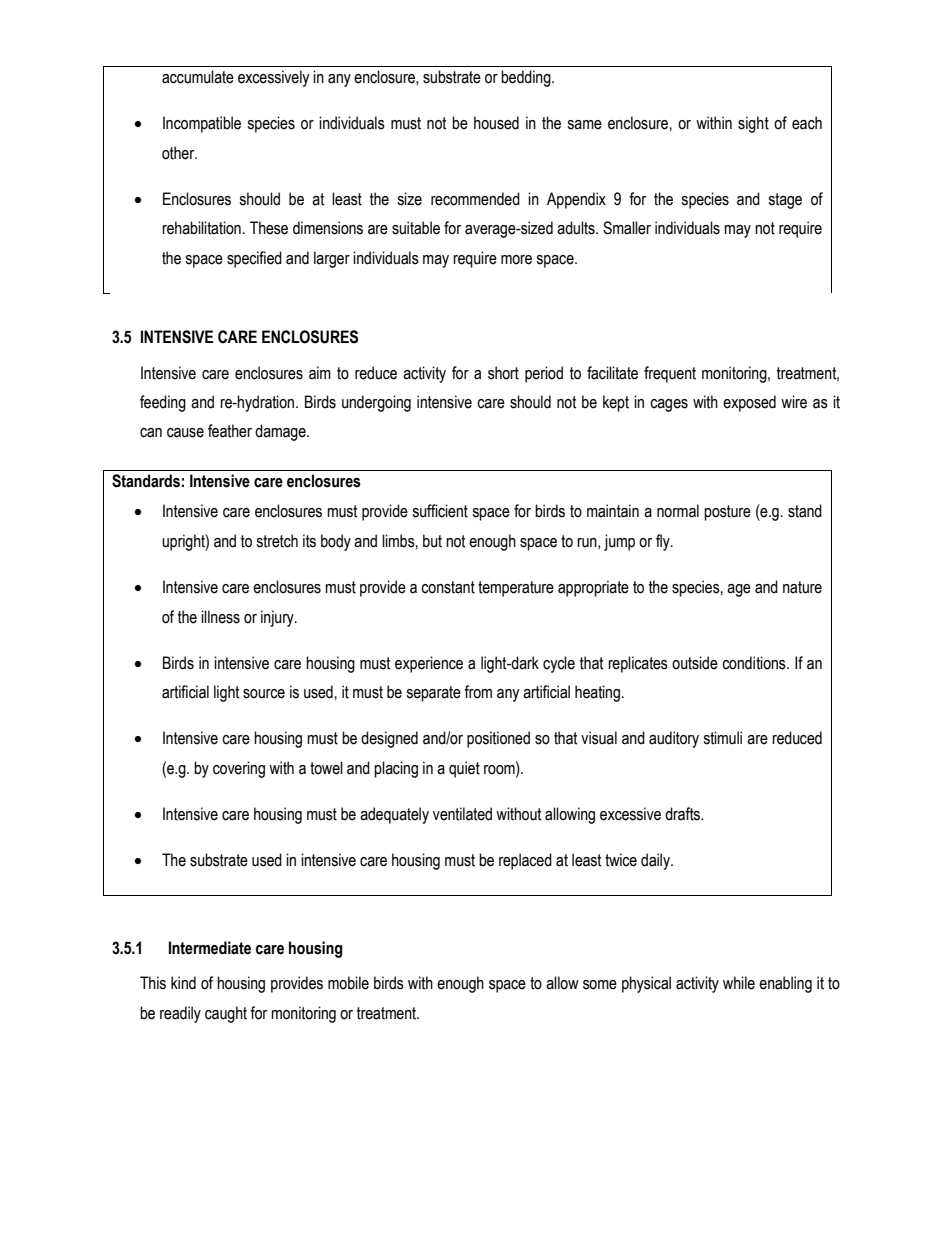  I want to click on posture, so click(727, 513).
